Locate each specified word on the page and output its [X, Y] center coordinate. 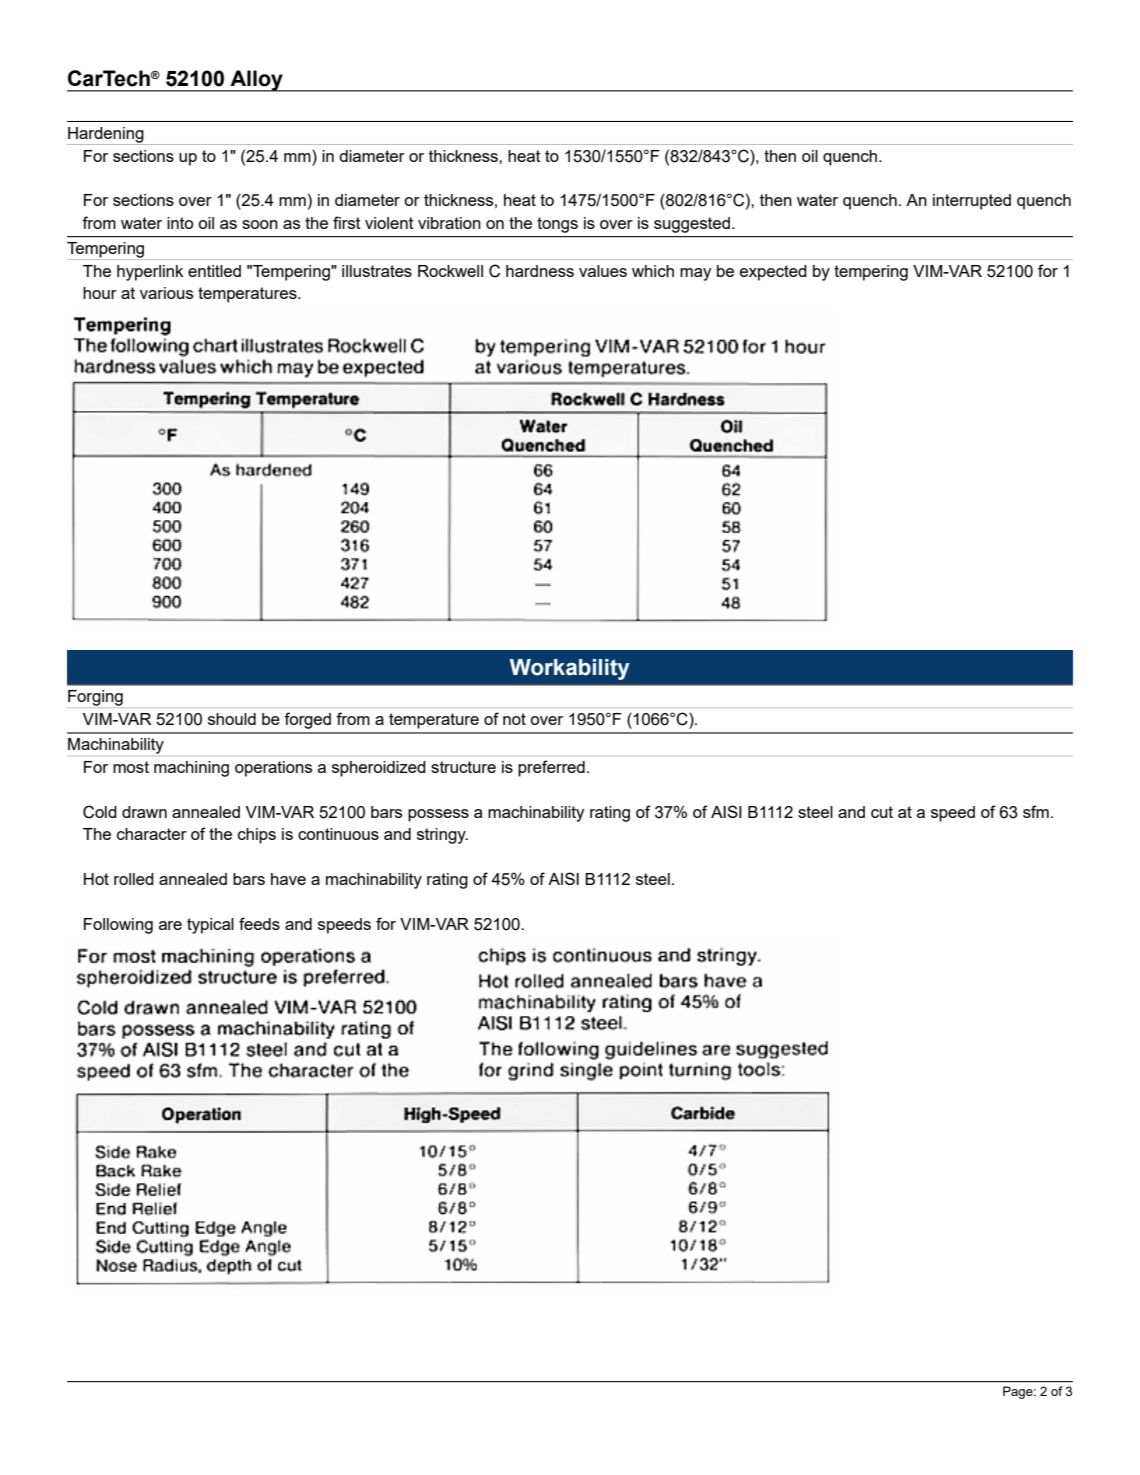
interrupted [972, 202]
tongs [557, 225]
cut [882, 812]
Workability [570, 669]
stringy [442, 836]
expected [773, 273]
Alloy [256, 81]
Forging [95, 698]
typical [210, 926]
